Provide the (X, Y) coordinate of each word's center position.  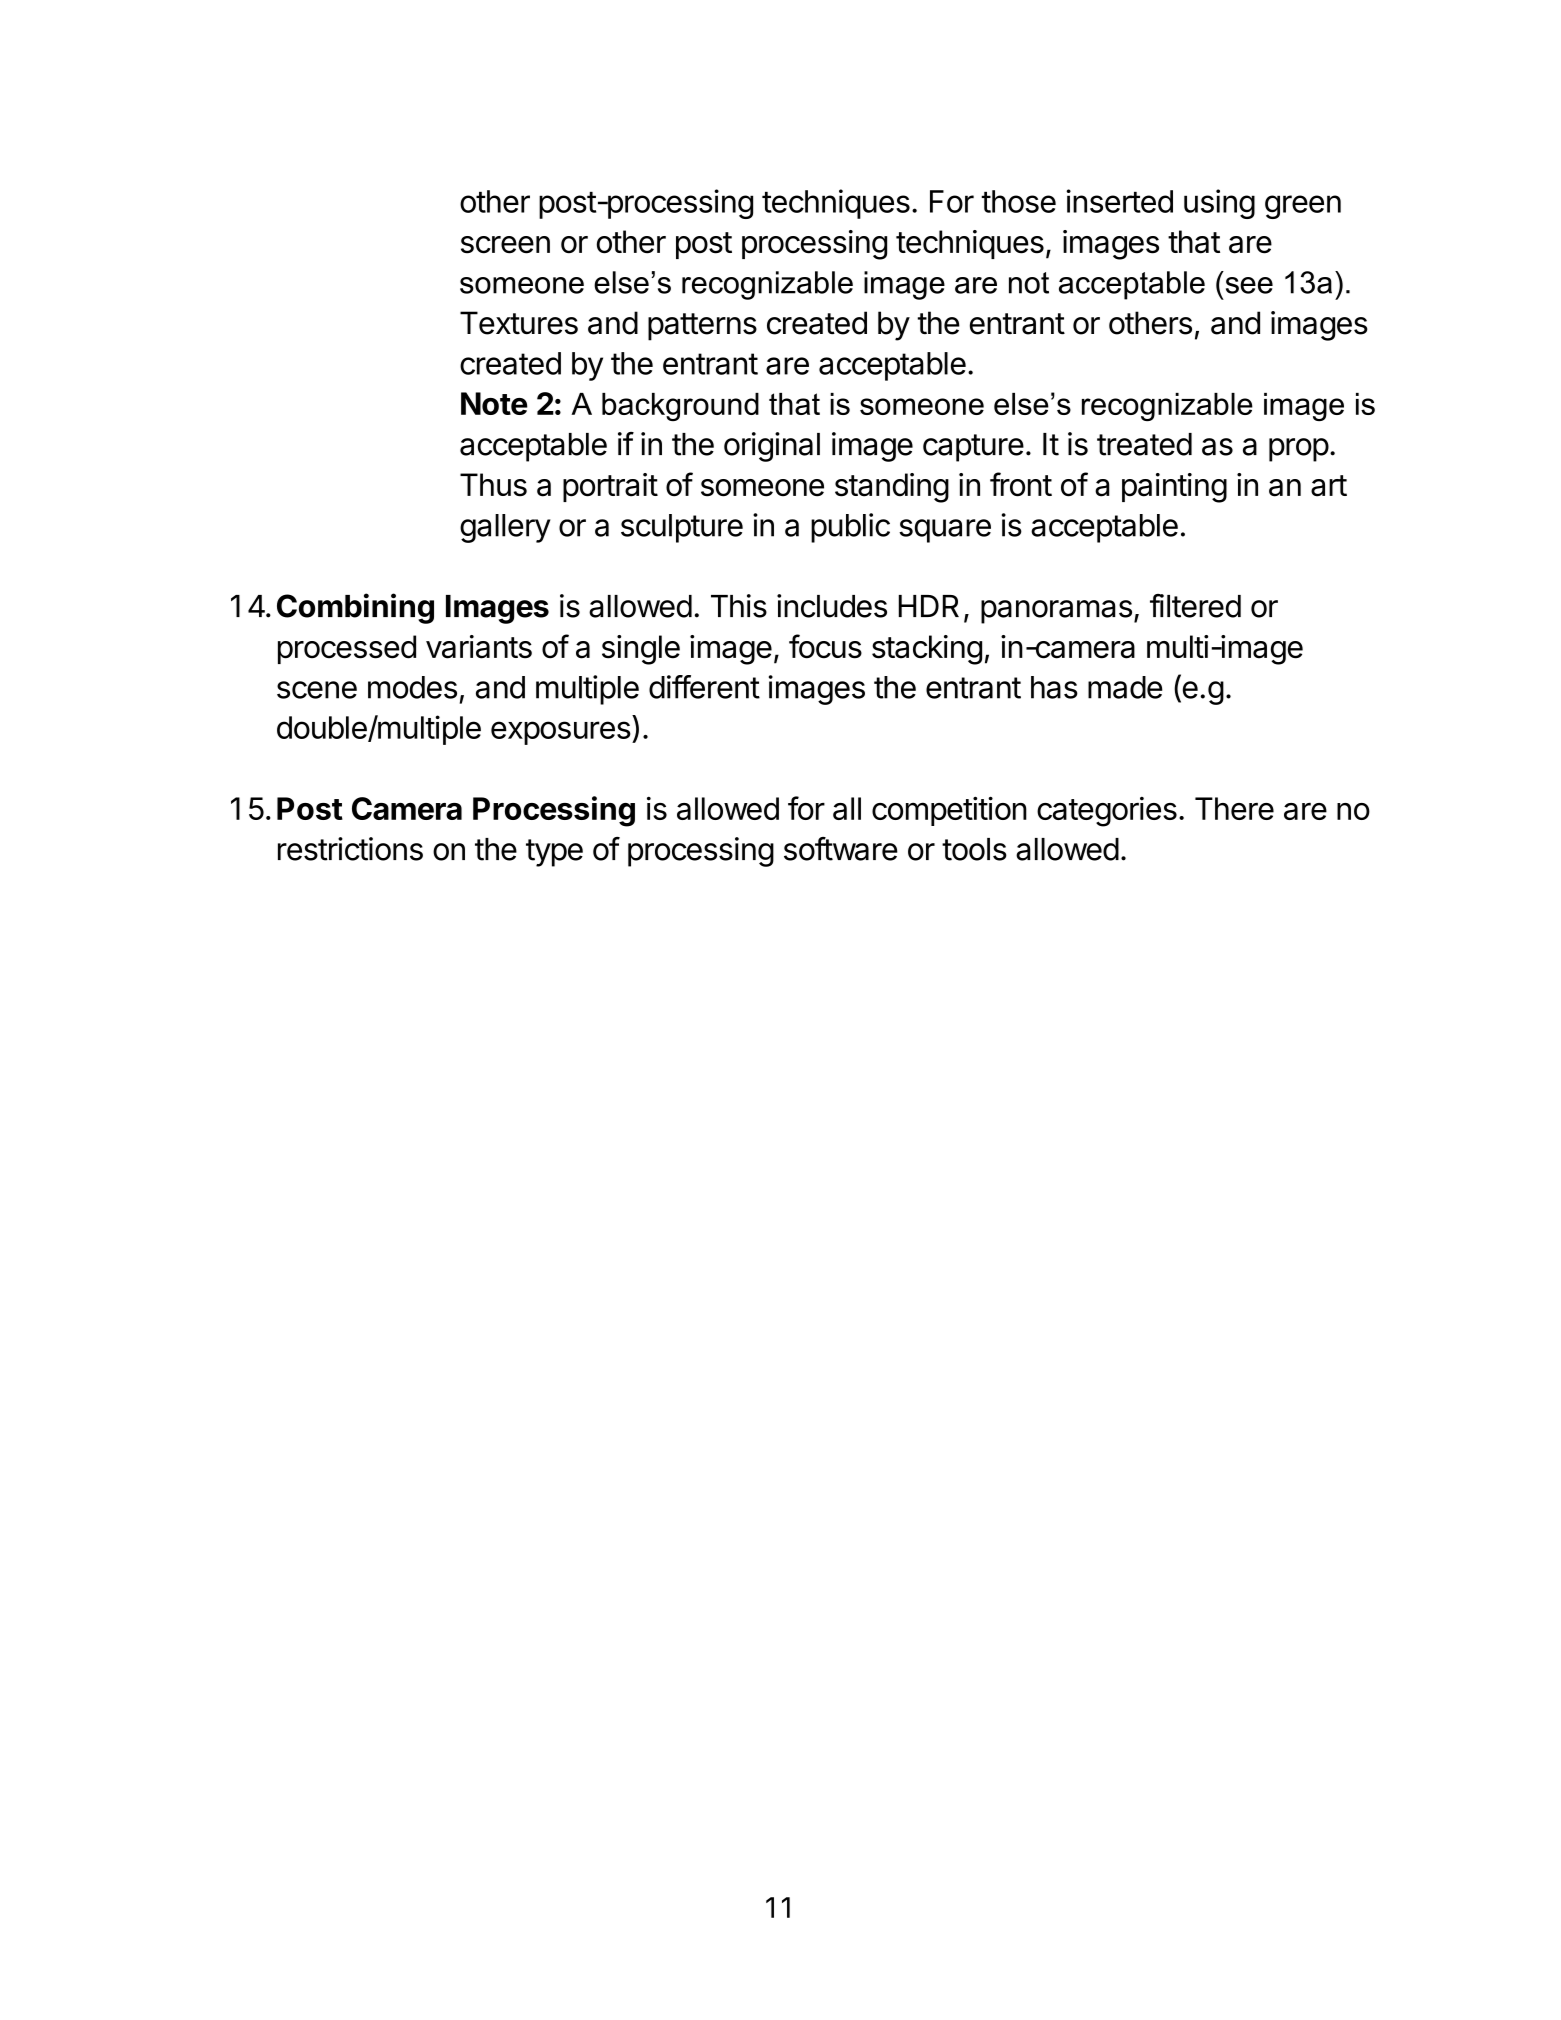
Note (494, 403)
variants (479, 647)
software (841, 849)
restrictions (350, 849)
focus (825, 646)
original (772, 447)
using (1219, 204)
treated (1144, 444)
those (1018, 201)
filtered (1195, 606)
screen (505, 245)
